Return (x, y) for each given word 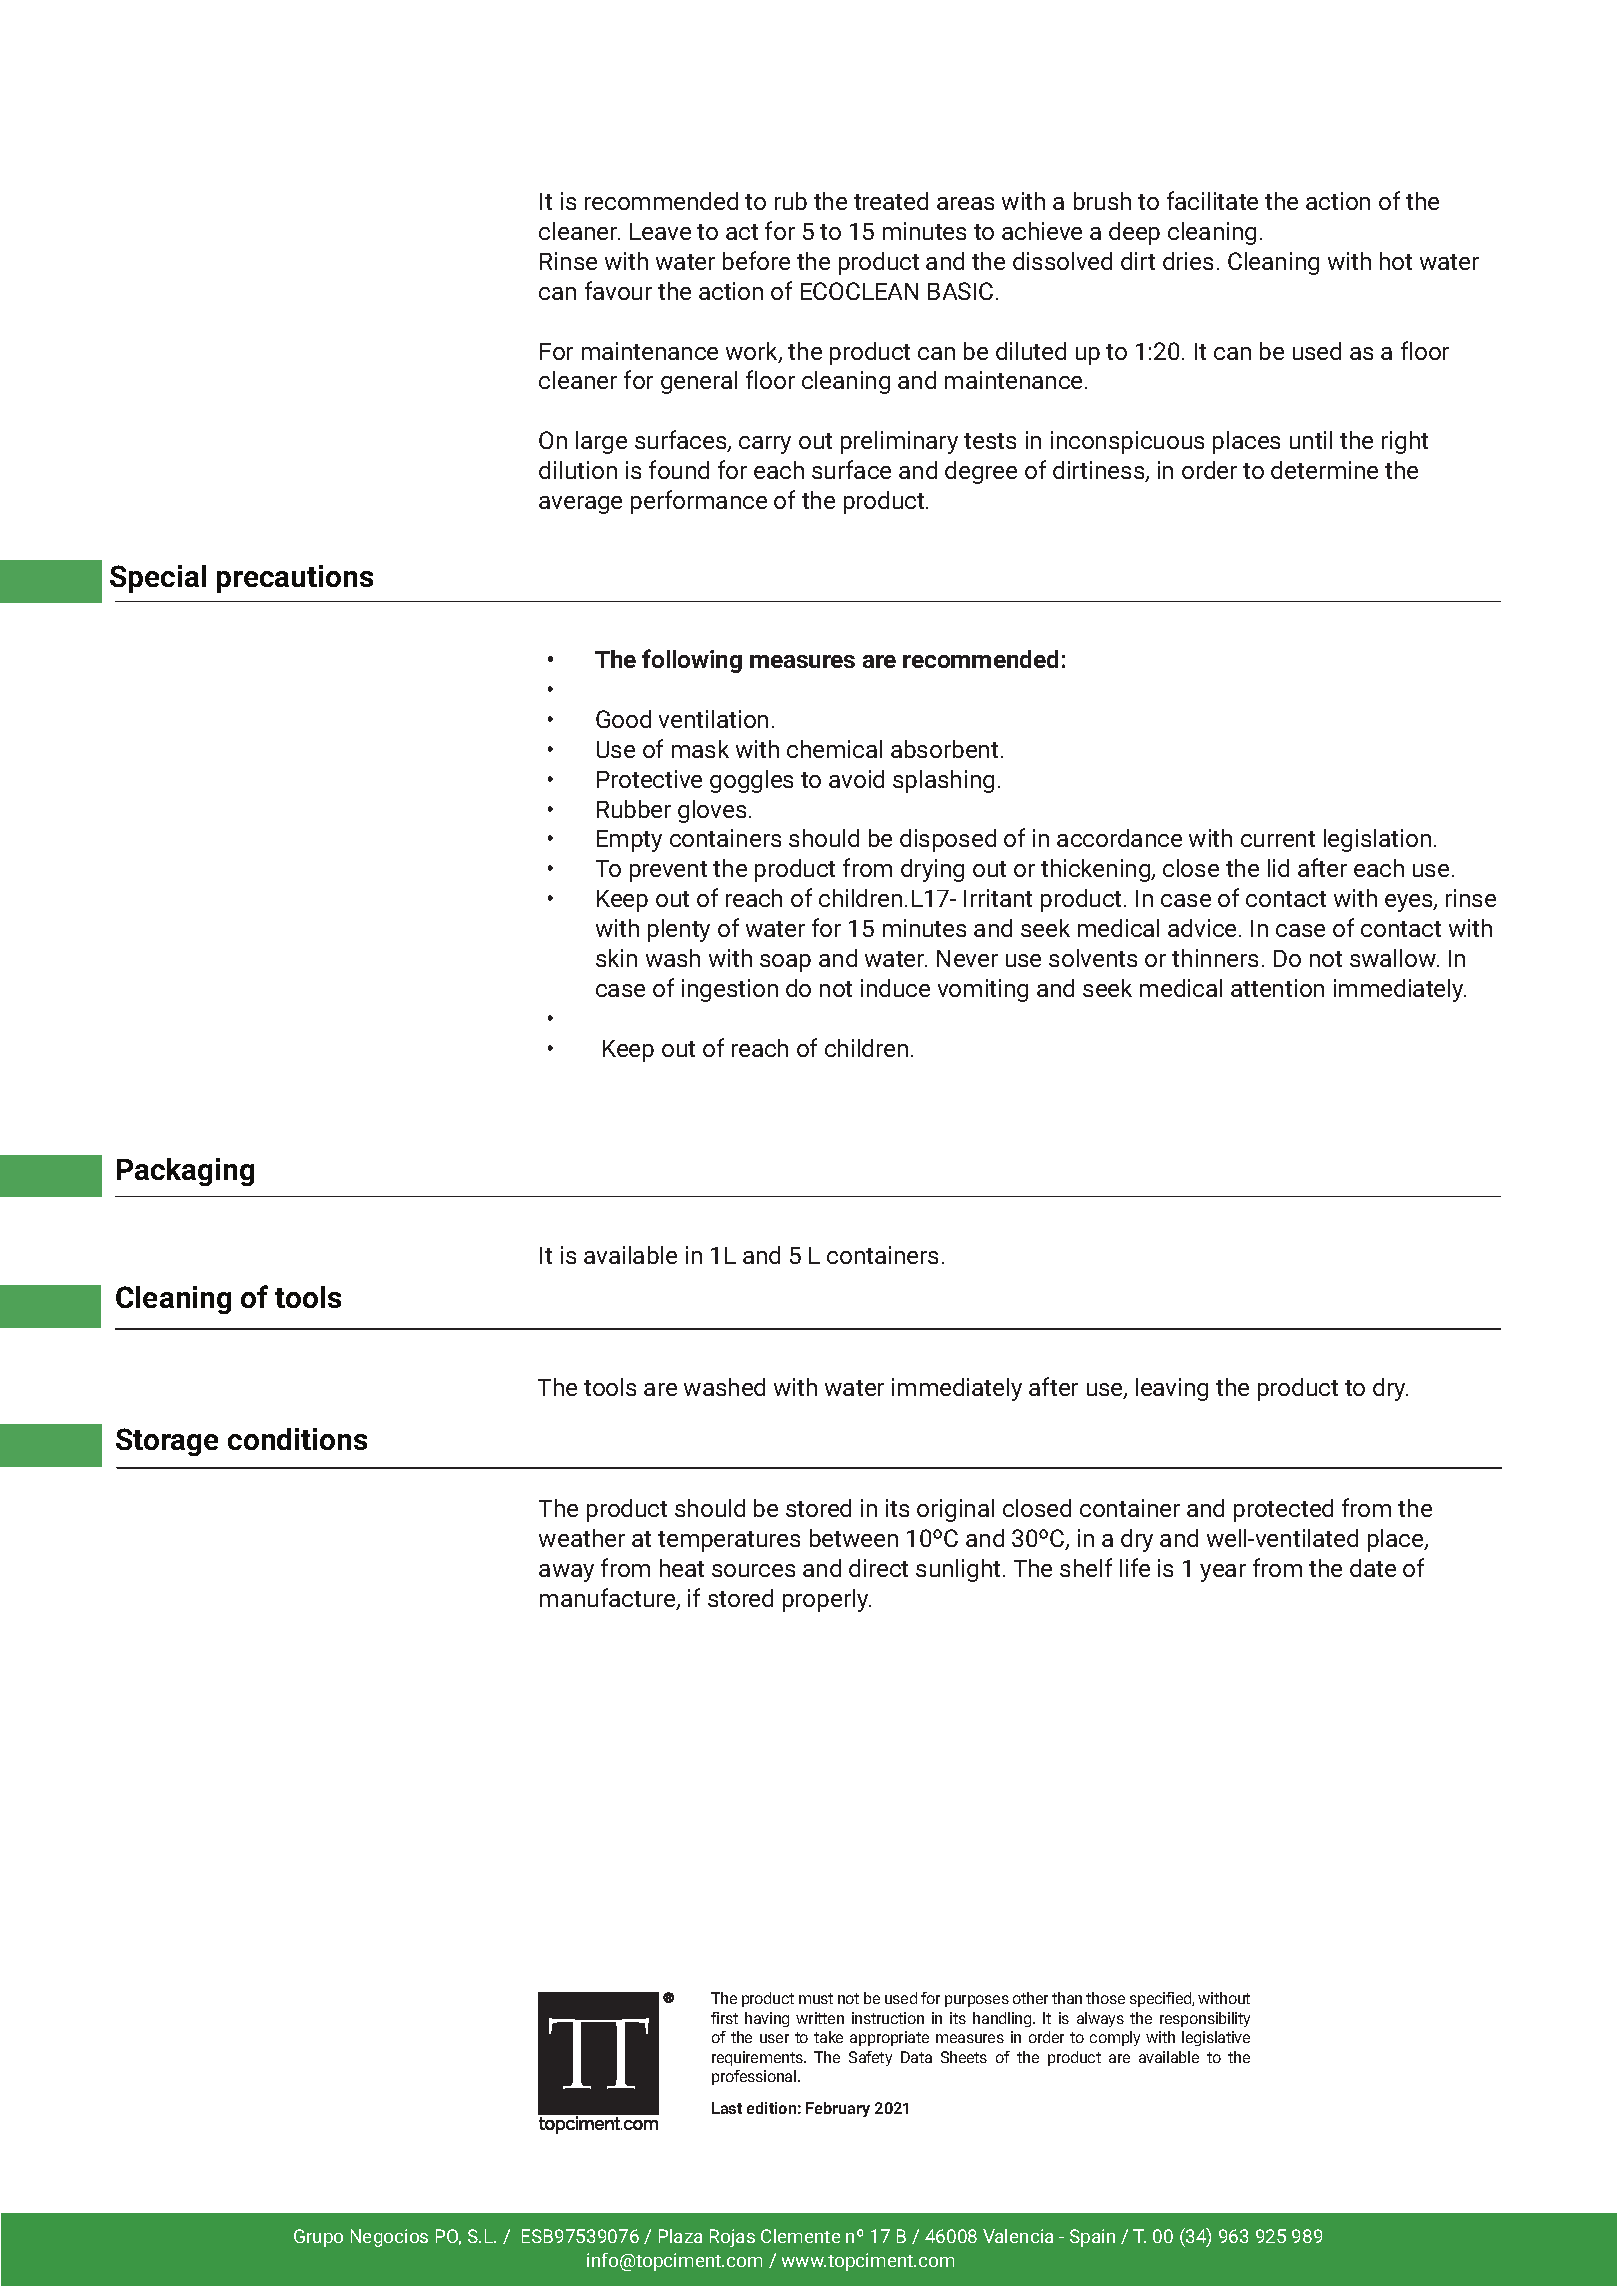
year (1223, 1573)
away (566, 1573)
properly (827, 1600)
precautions (295, 579)
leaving (1172, 1389)
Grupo (318, 2238)
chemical (834, 749)
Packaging (185, 1172)
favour (618, 290)
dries (1188, 261)
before (756, 260)
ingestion (730, 990)
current (1278, 839)
